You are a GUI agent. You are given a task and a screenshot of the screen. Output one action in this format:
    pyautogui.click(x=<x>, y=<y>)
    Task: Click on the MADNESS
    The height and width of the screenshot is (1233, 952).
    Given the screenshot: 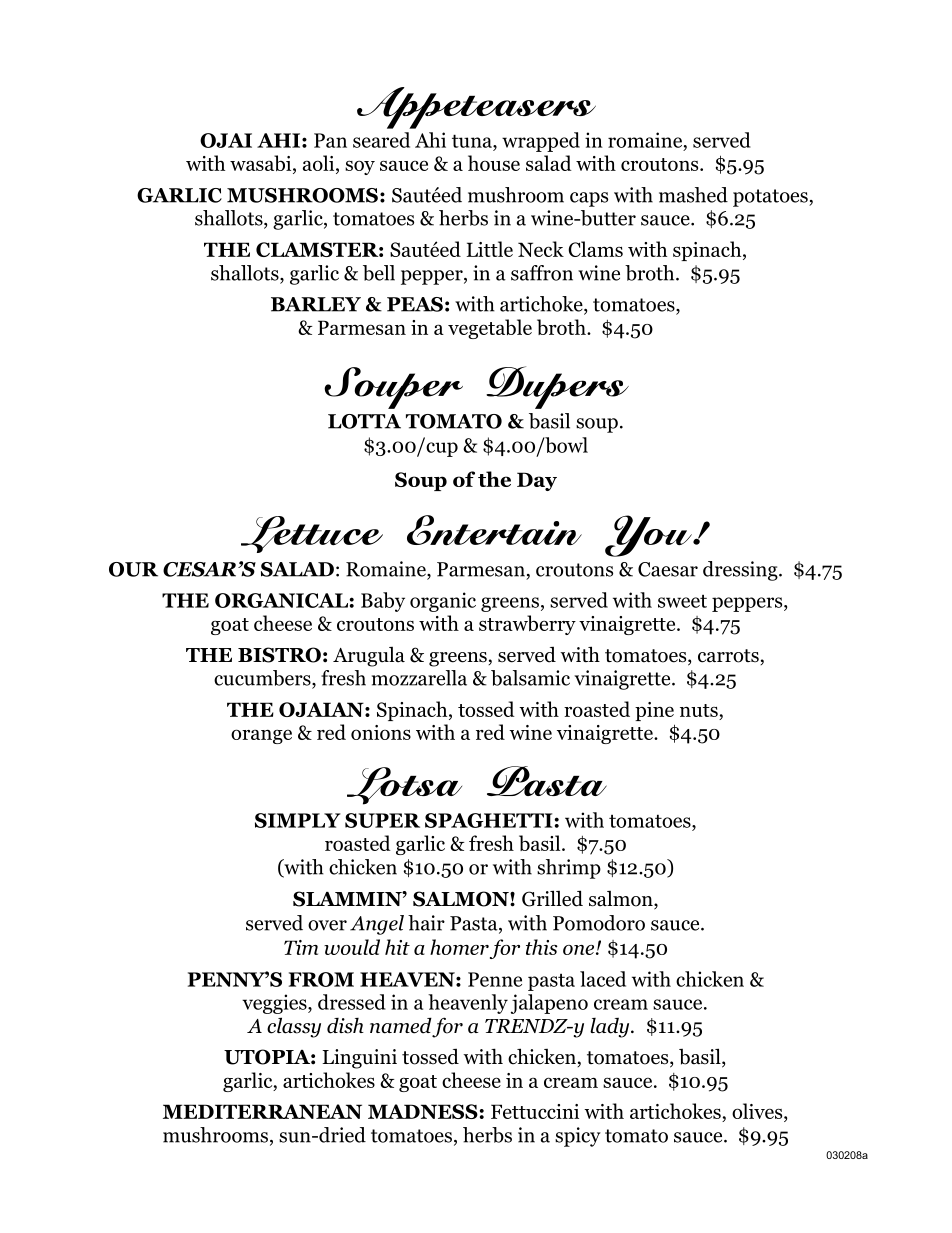 What is the action you would take?
    pyautogui.click(x=423, y=1111)
